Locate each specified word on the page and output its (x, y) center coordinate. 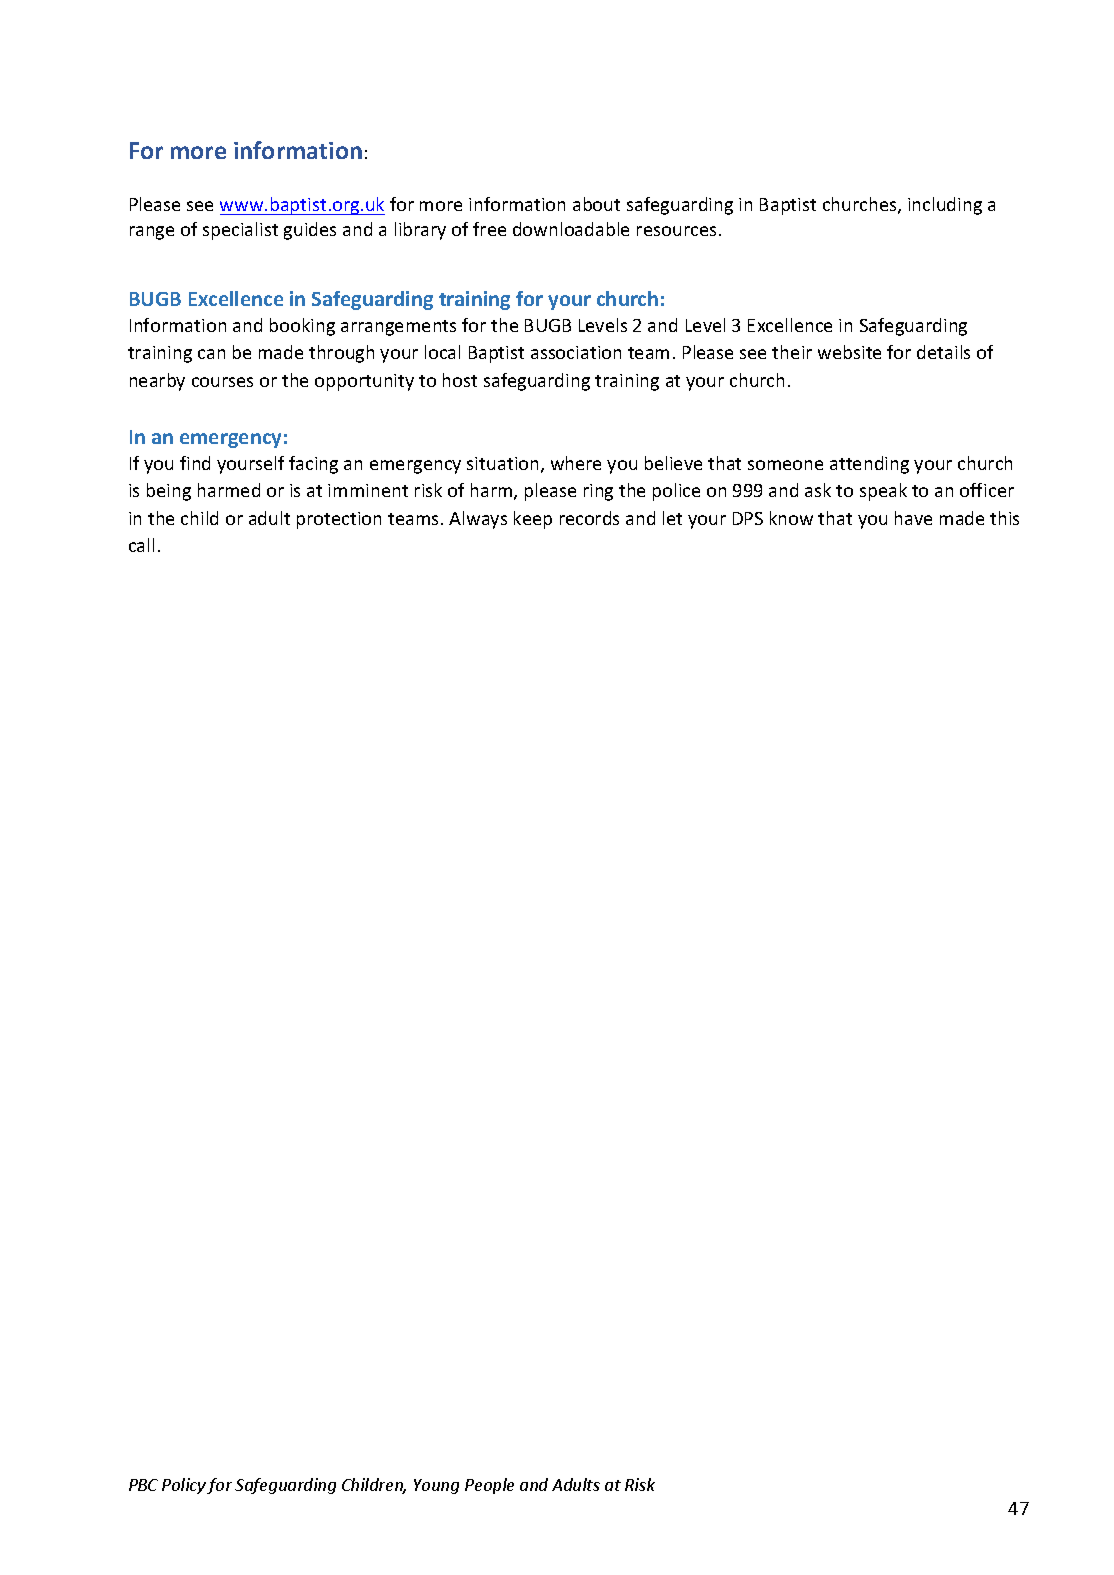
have (913, 518)
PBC (143, 1485)
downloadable (571, 229)
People (489, 1486)
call (141, 545)
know (791, 518)
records (589, 518)
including (945, 206)
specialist (240, 231)
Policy (184, 1486)
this (1004, 518)
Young (436, 1486)
